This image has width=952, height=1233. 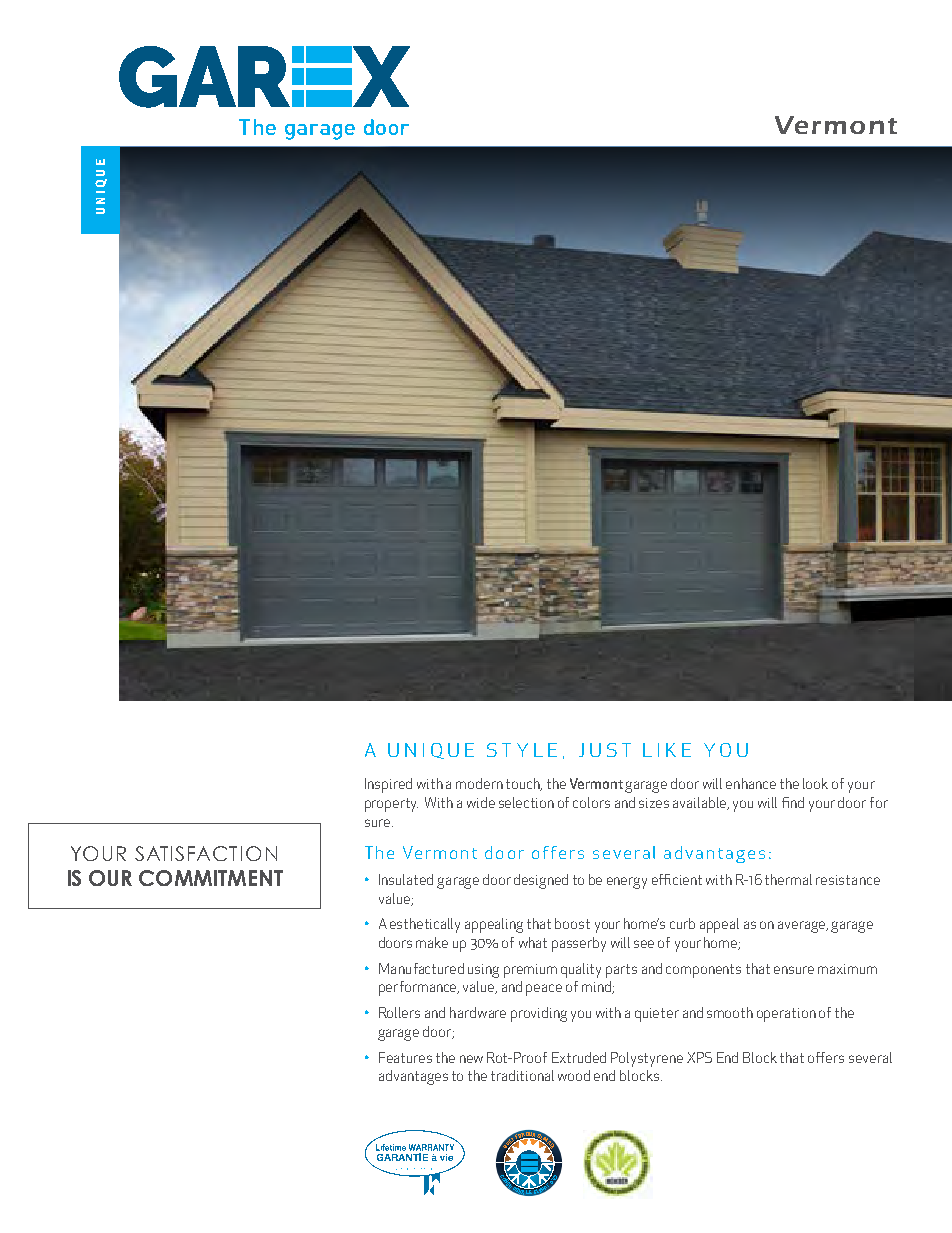 What do you see at coordinates (522, 750) in the image?
I see `STYLE` at bounding box center [522, 750].
